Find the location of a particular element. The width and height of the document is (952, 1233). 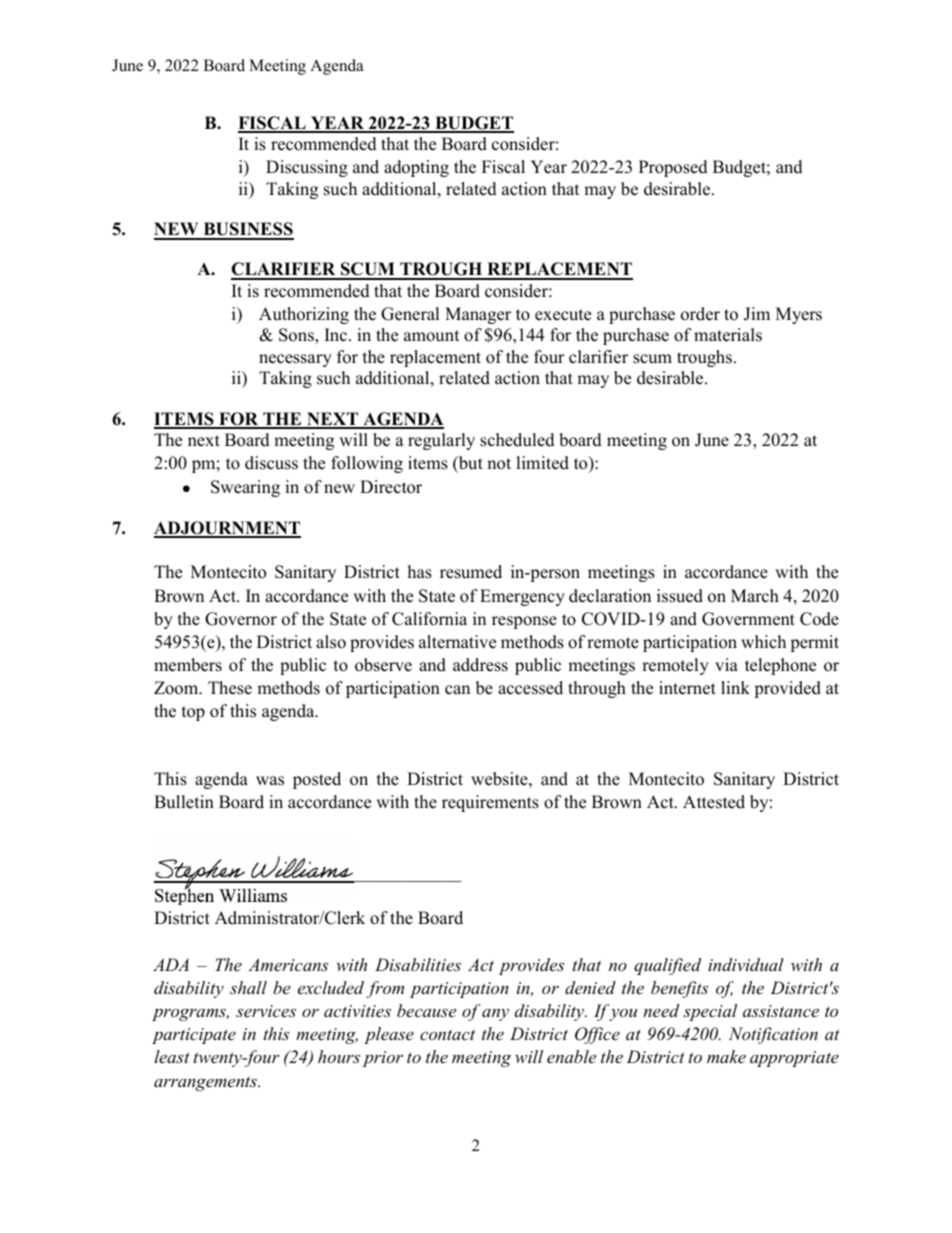

make is located at coordinates (726, 1056).
